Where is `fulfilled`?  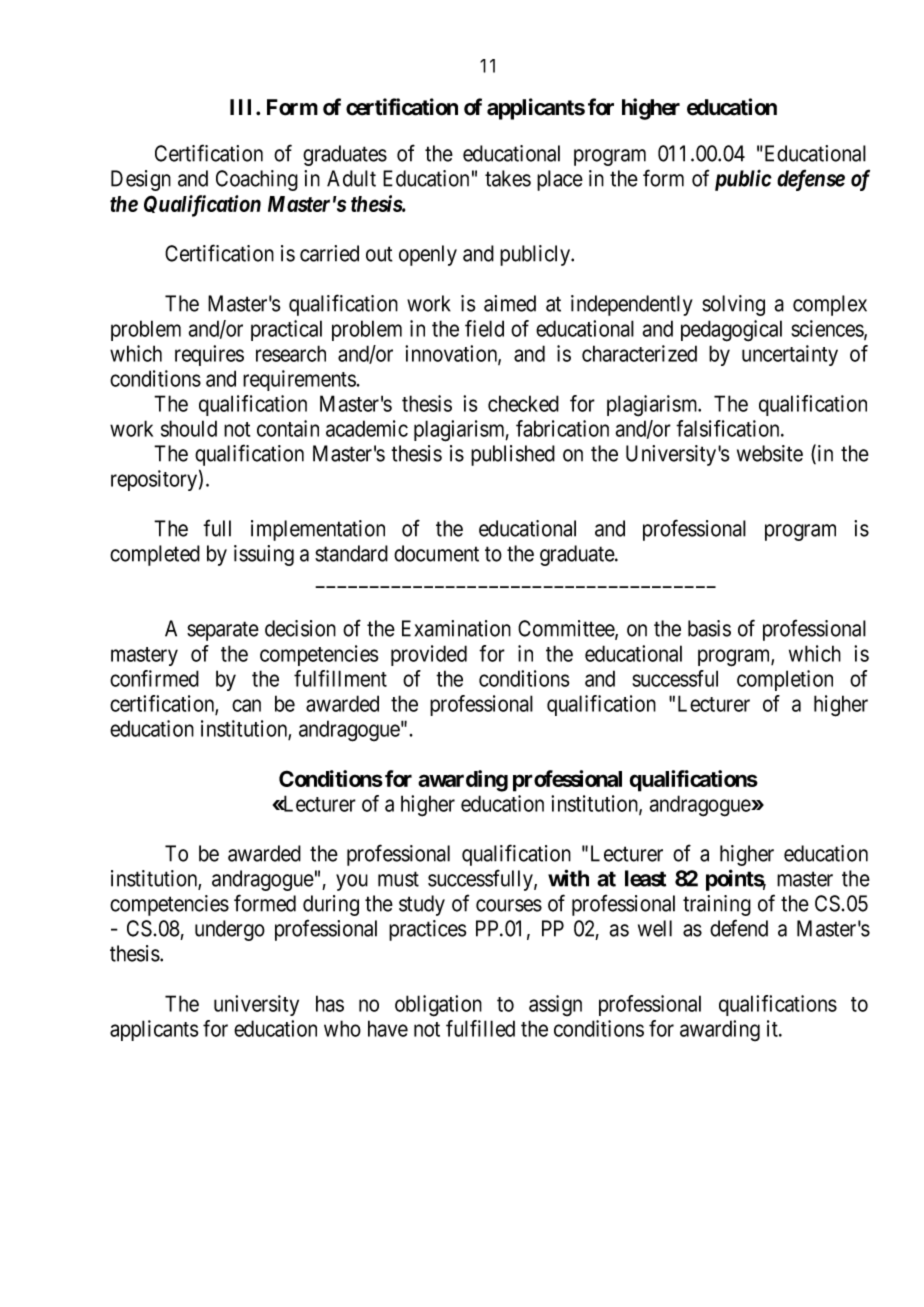
fulfilled is located at coordinates (480, 1028).
